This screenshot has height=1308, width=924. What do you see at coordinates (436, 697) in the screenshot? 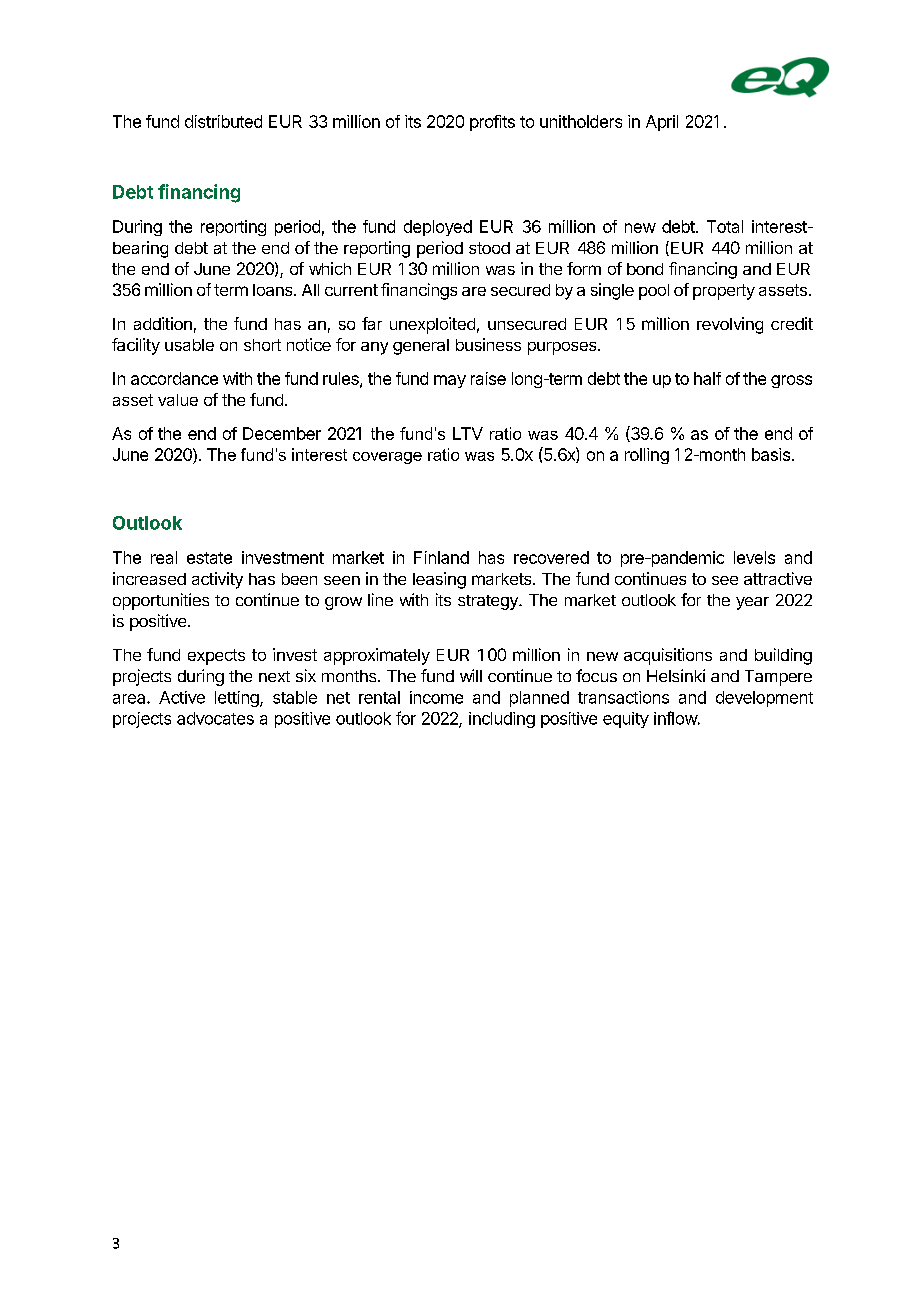
I see `income` at bounding box center [436, 697].
